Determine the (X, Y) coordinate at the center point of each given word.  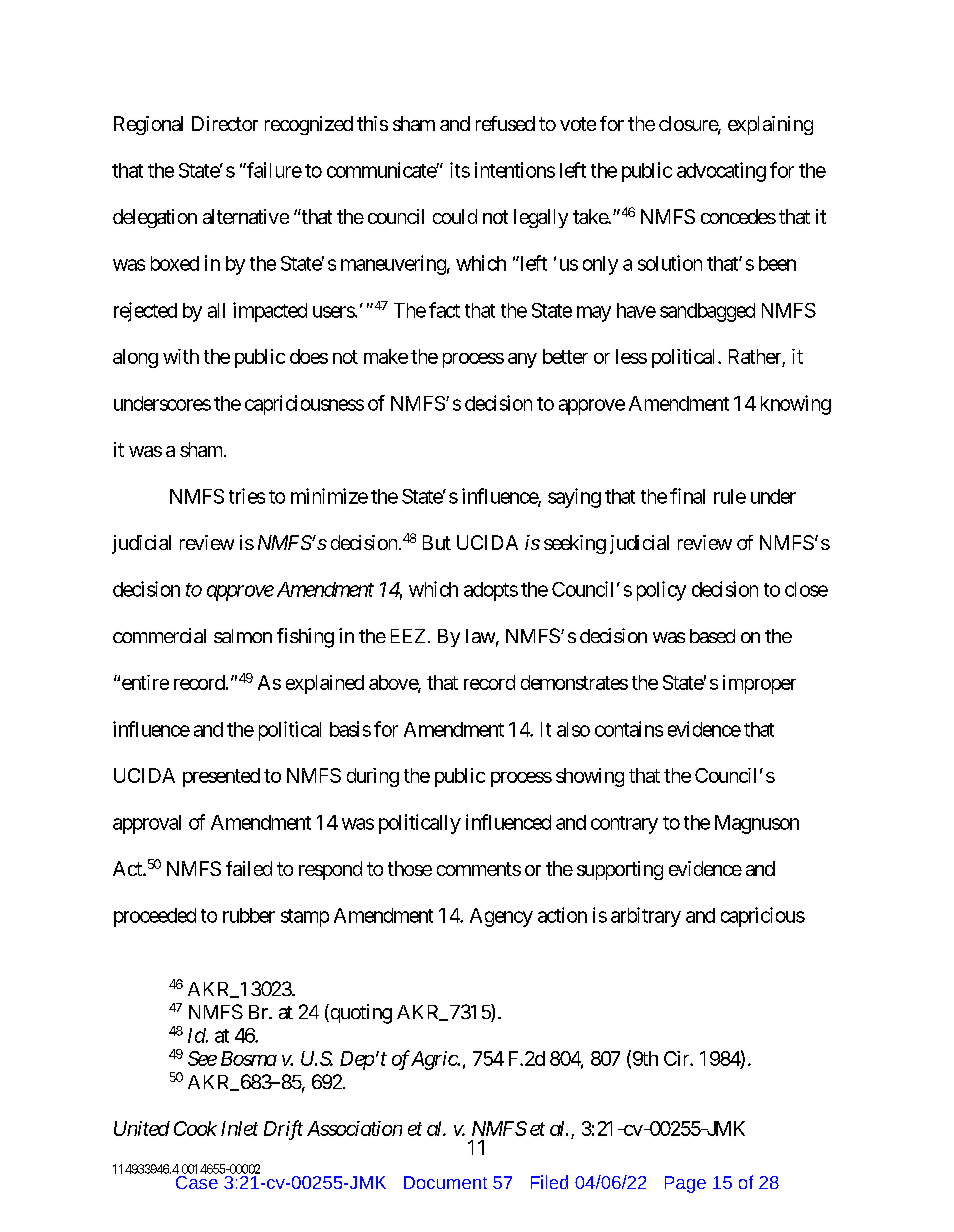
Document (445, 1182)
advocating (721, 172)
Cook (195, 1128)
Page (685, 1184)
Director (225, 123)
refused (505, 123)
